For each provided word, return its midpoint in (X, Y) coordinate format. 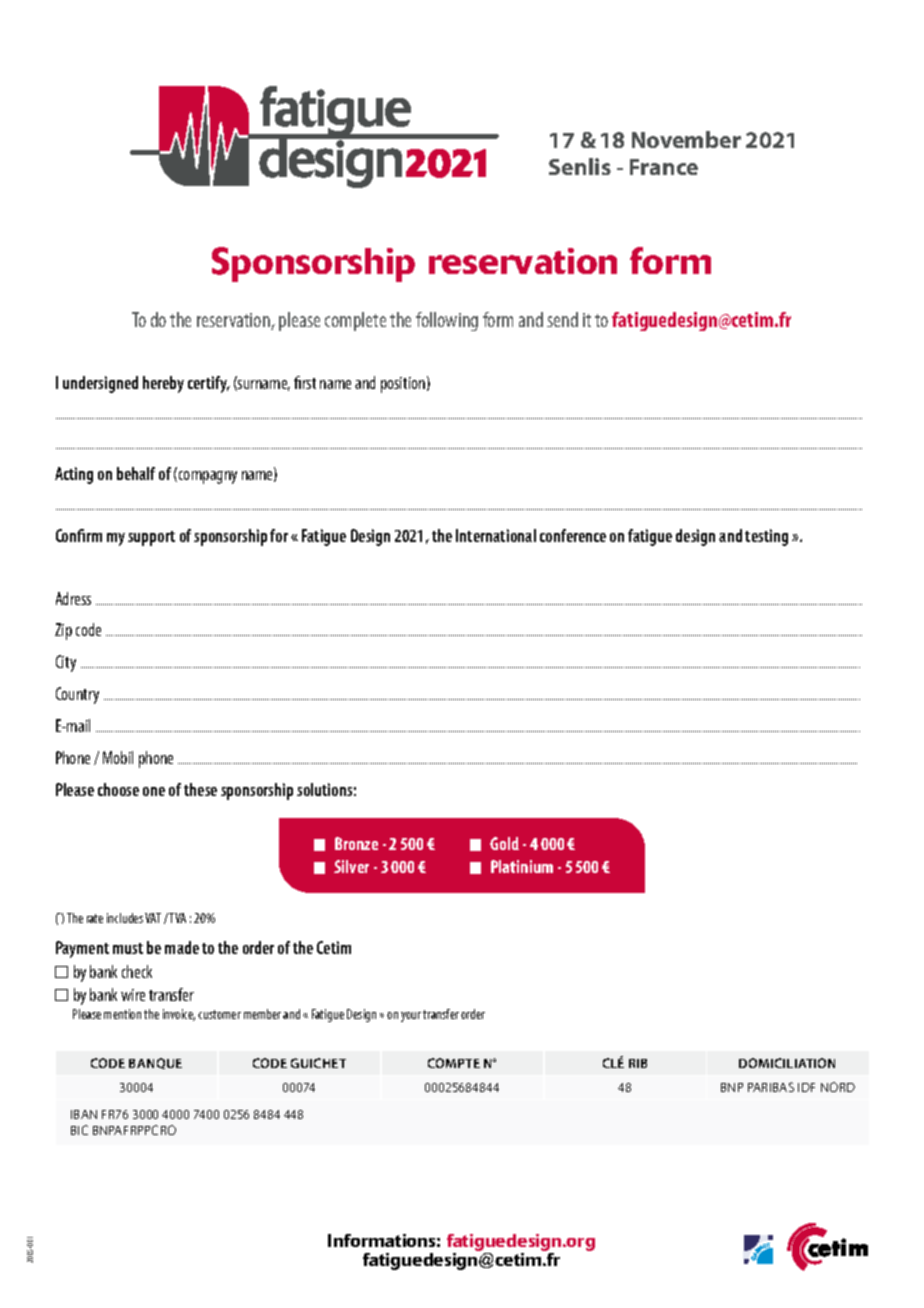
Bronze (356, 843)
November (686, 139)
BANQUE (155, 1063)
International (496, 535)
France (664, 167)
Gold (504, 843)
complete (355, 321)
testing (766, 537)
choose (118, 789)
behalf (136, 473)
